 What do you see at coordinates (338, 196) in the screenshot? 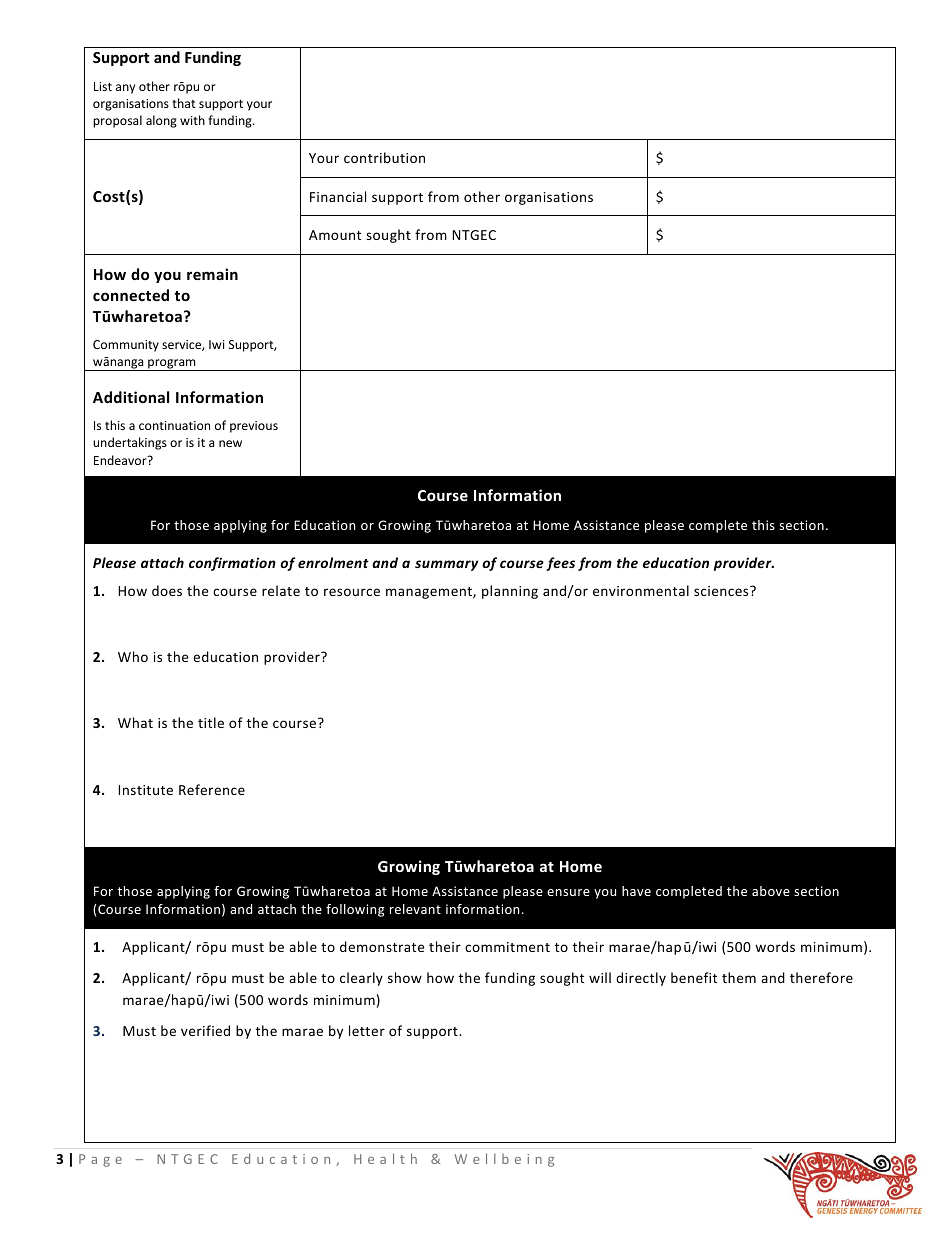
I see `Financial` at bounding box center [338, 196].
